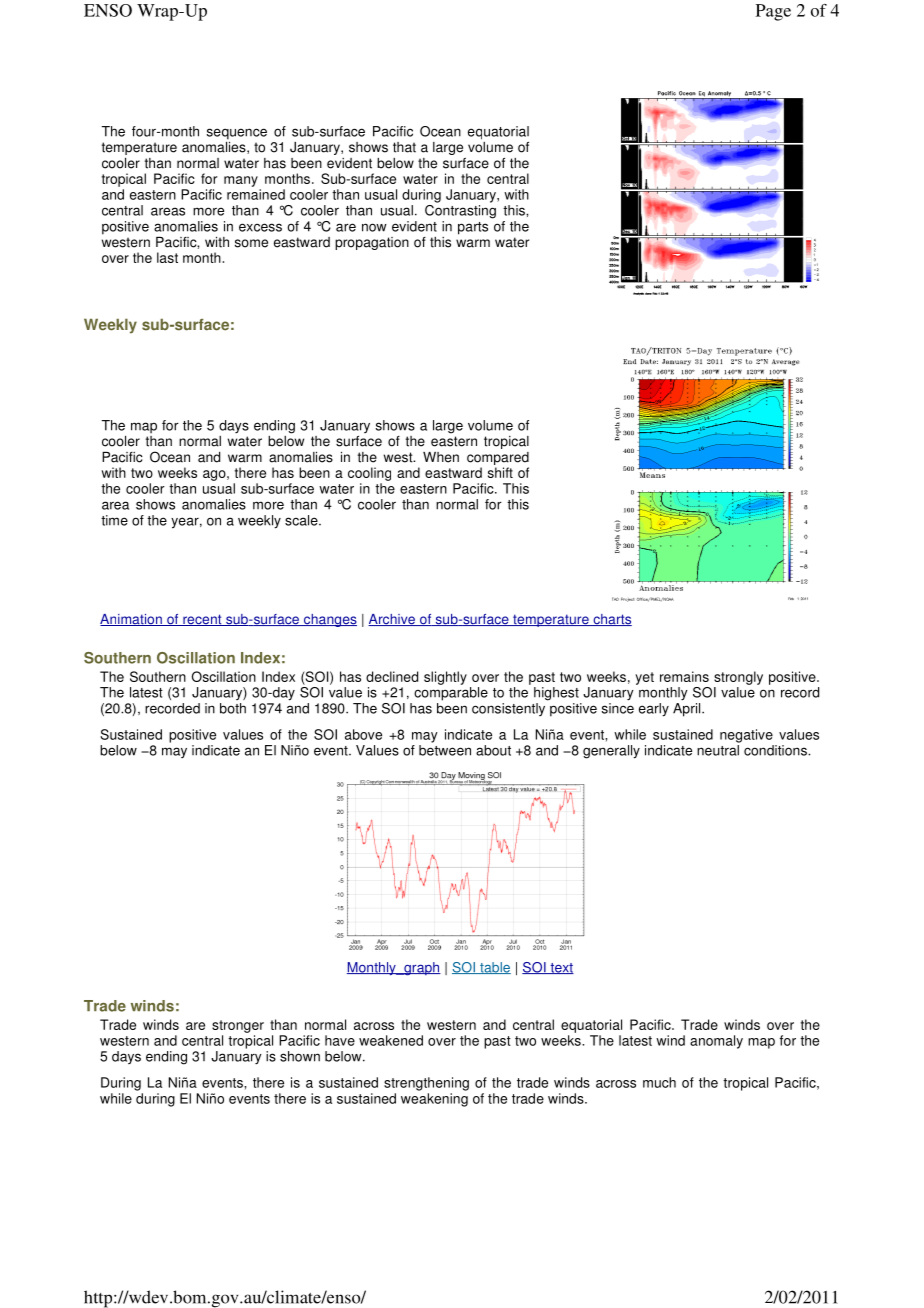 The image size is (924, 1308). I want to click on shift, so click(500, 472).
